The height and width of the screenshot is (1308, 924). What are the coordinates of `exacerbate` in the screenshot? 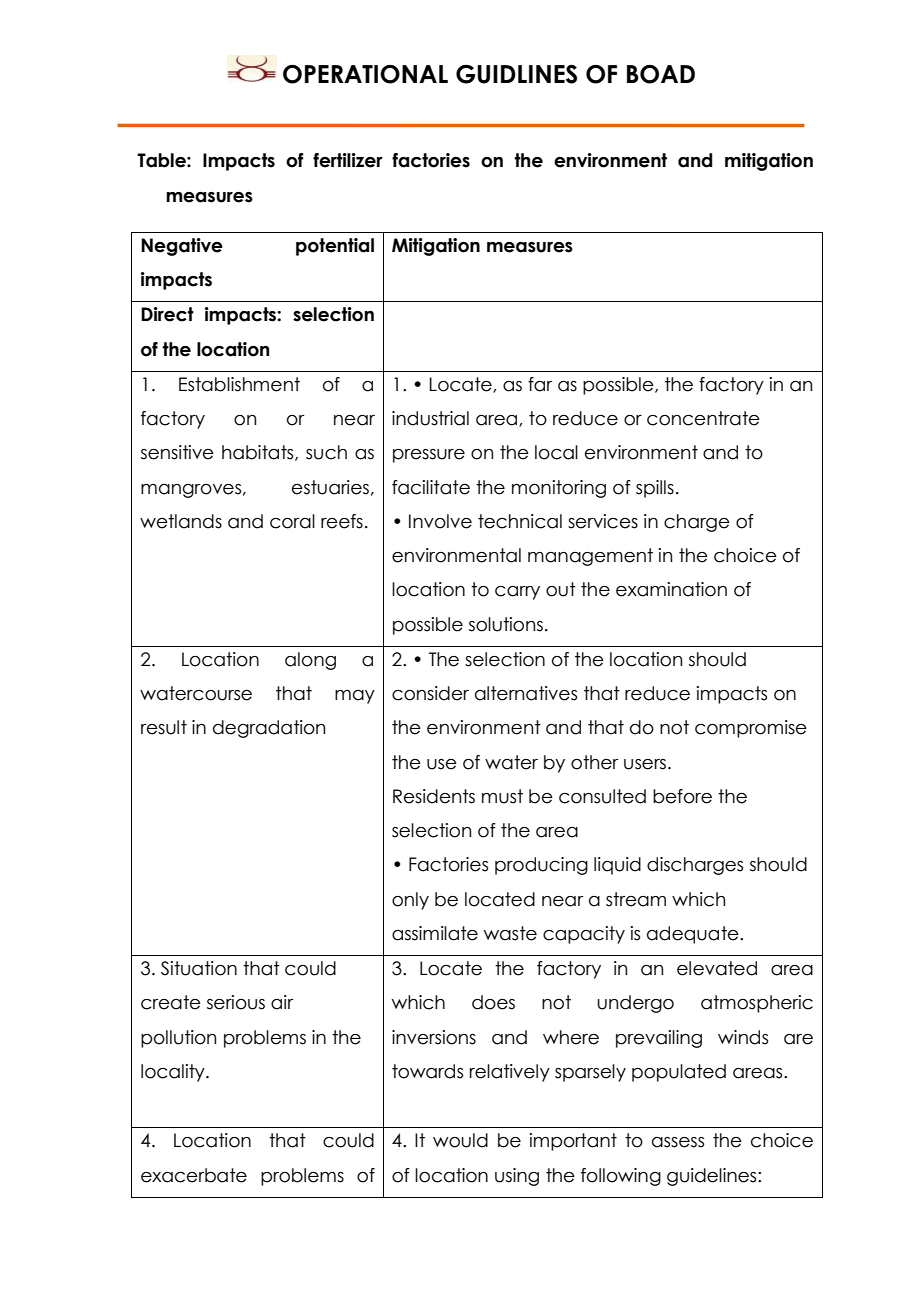 It's located at (194, 1175).
